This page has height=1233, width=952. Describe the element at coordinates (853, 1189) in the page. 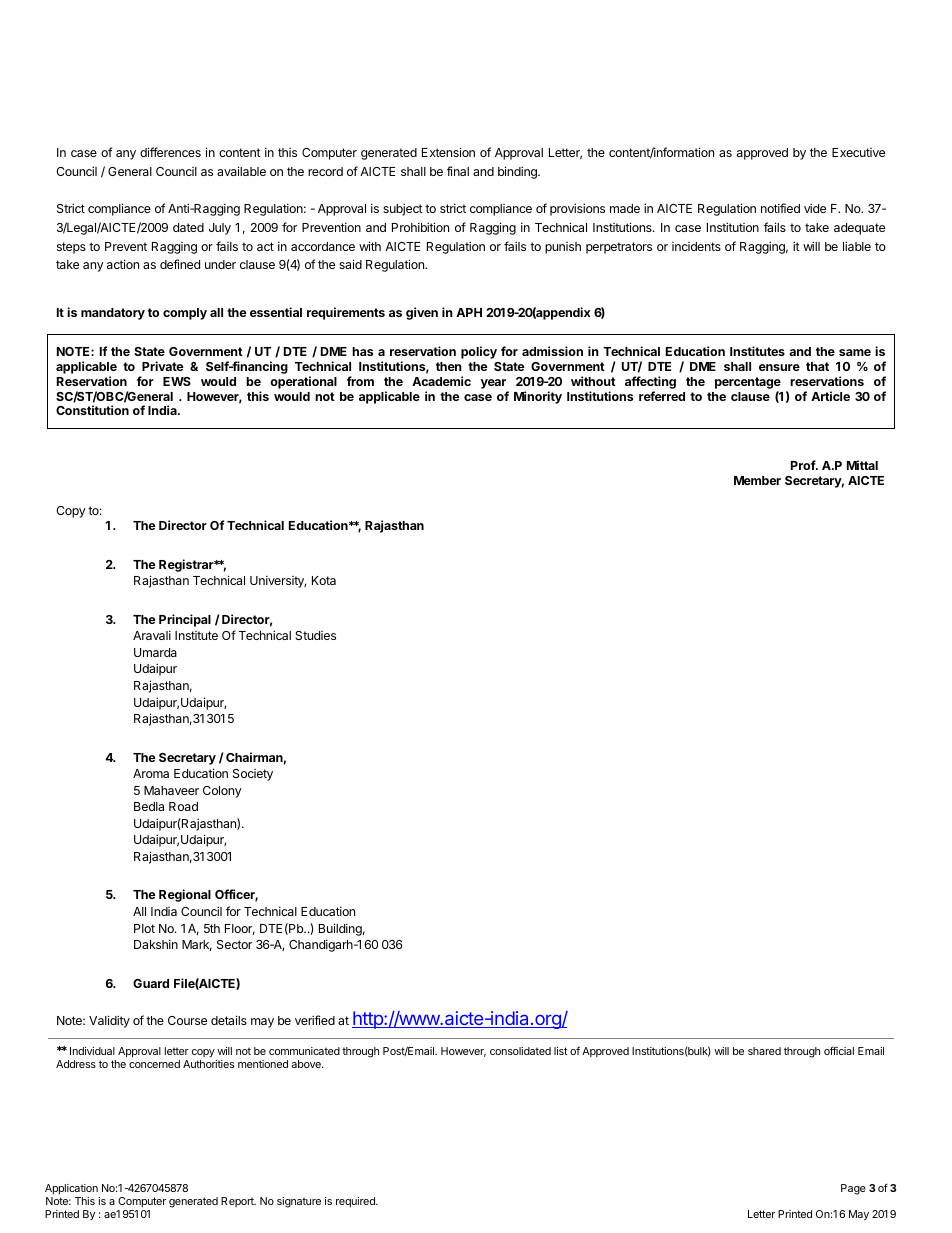

I see `Page` at that location.
